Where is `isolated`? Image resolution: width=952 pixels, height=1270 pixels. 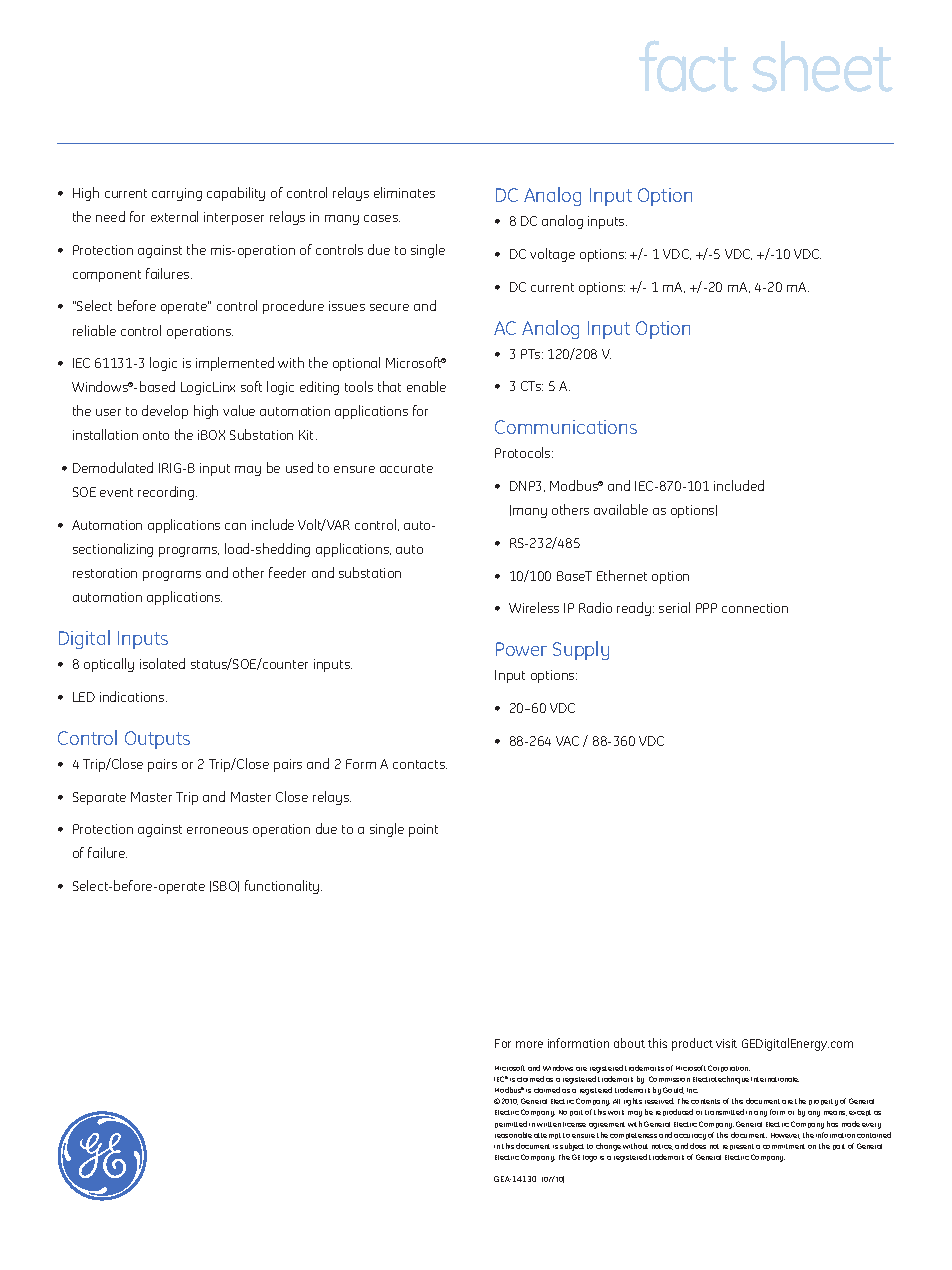 isolated is located at coordinates (162, 663).
